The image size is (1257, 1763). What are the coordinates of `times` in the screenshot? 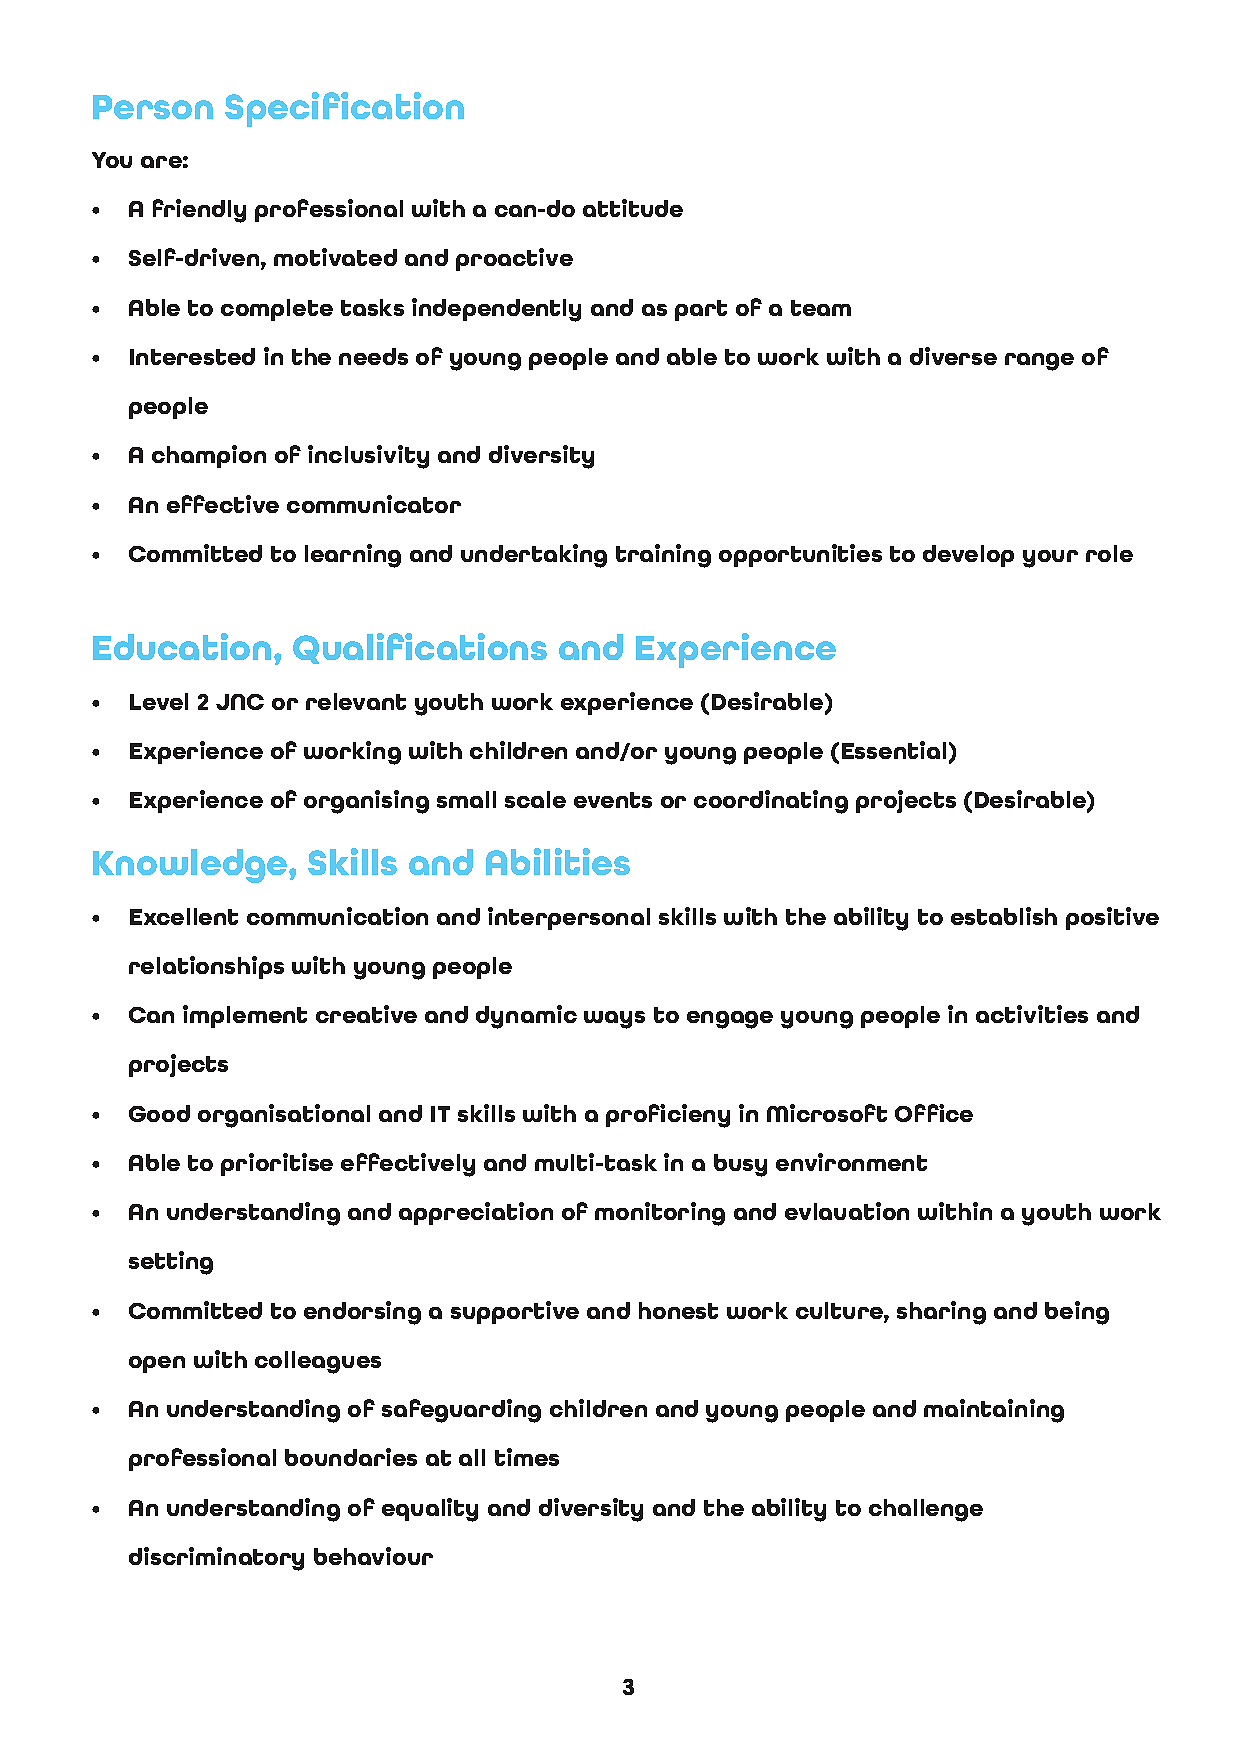 It's located at (527, 1457).
